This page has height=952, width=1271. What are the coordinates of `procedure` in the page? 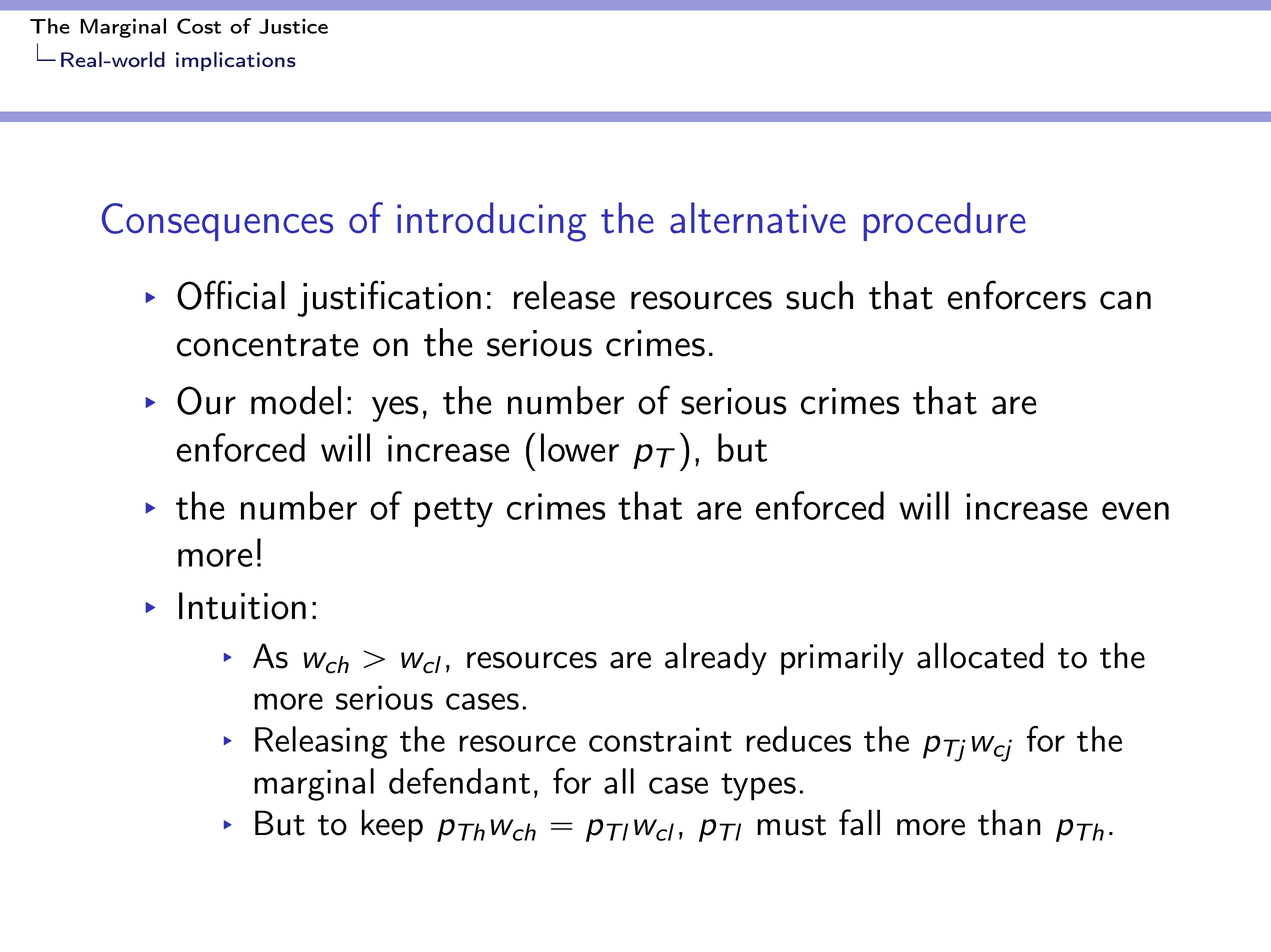 It's located at (944, 221).
